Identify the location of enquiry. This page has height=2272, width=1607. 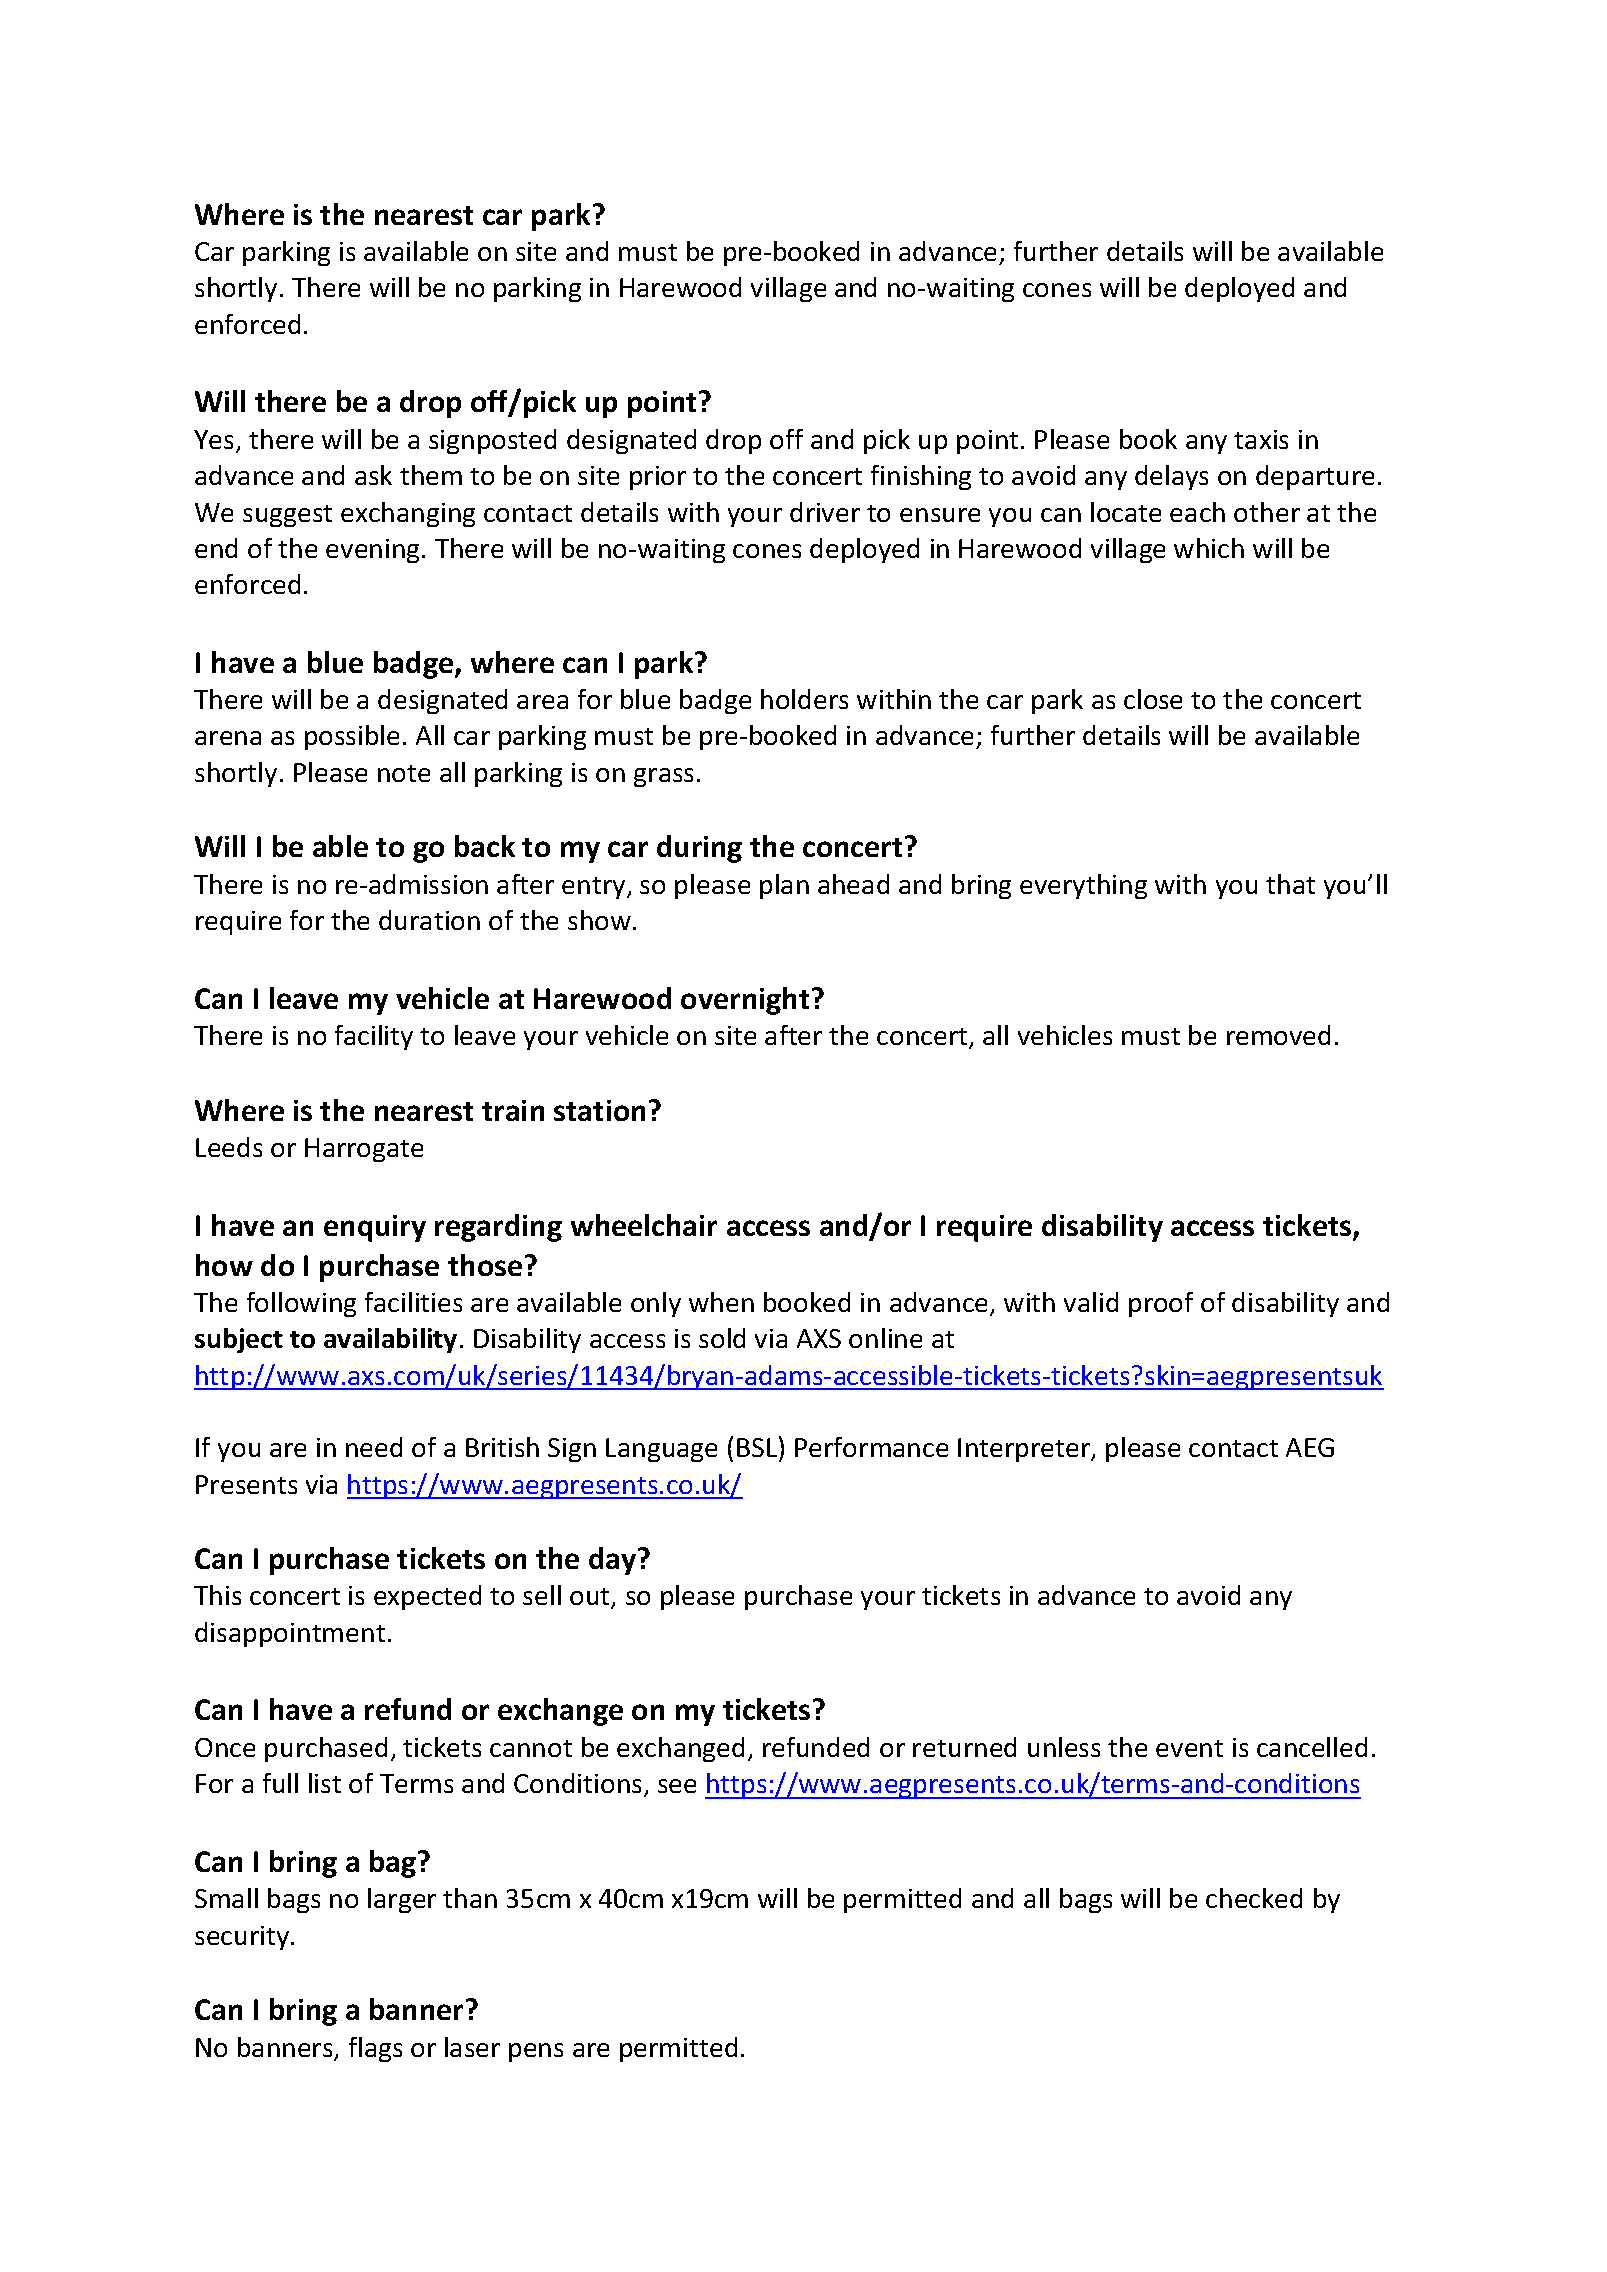
(375, 1228).
